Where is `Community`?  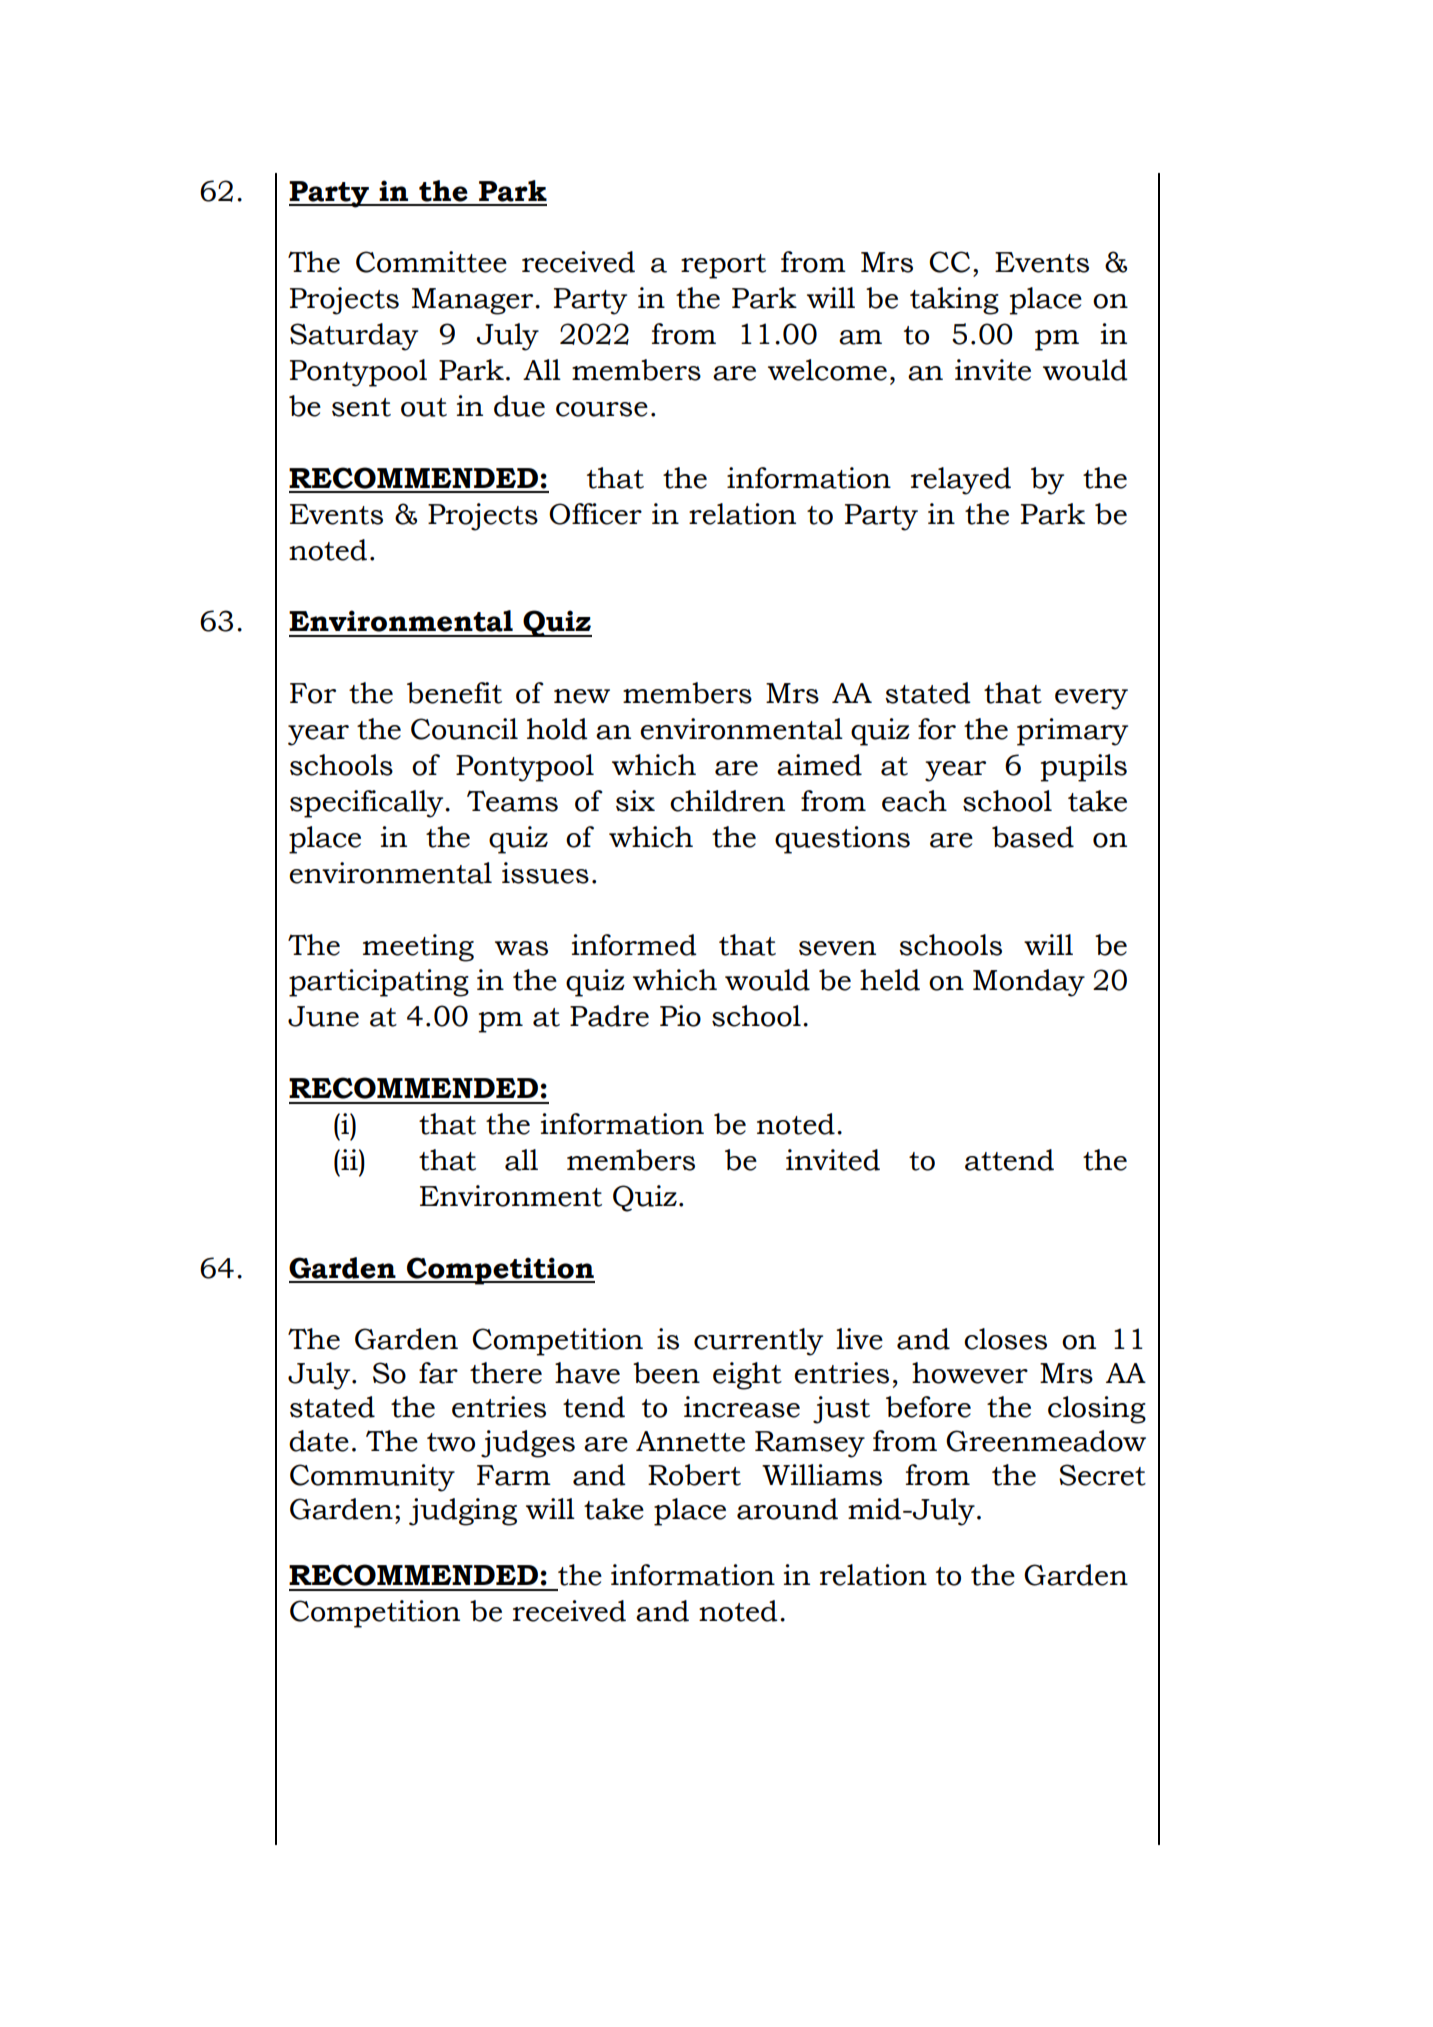
Community is located at coordinates (372, 1478).
